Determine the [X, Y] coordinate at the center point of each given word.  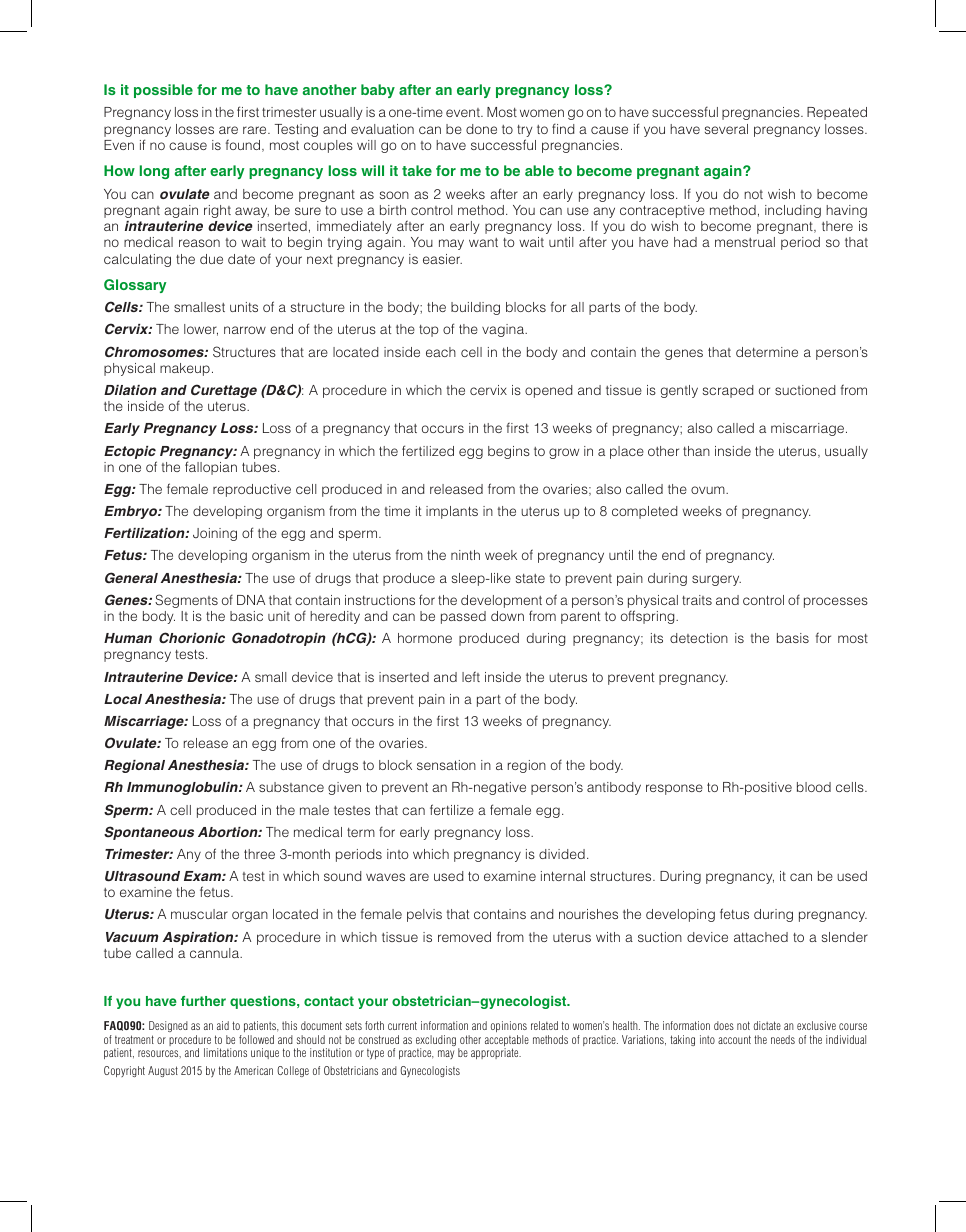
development [501, 603]
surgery [716, 580]
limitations [225, 1052]
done [481, 129]
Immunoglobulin [183, 788]
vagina [504, 330]
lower [201, 330]
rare [256, 130]
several [726, 129]
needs [783, 1039]
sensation [446, 765]
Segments [186, 601]
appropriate [496, 1053]
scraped [728, 391]
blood [814, 787]
